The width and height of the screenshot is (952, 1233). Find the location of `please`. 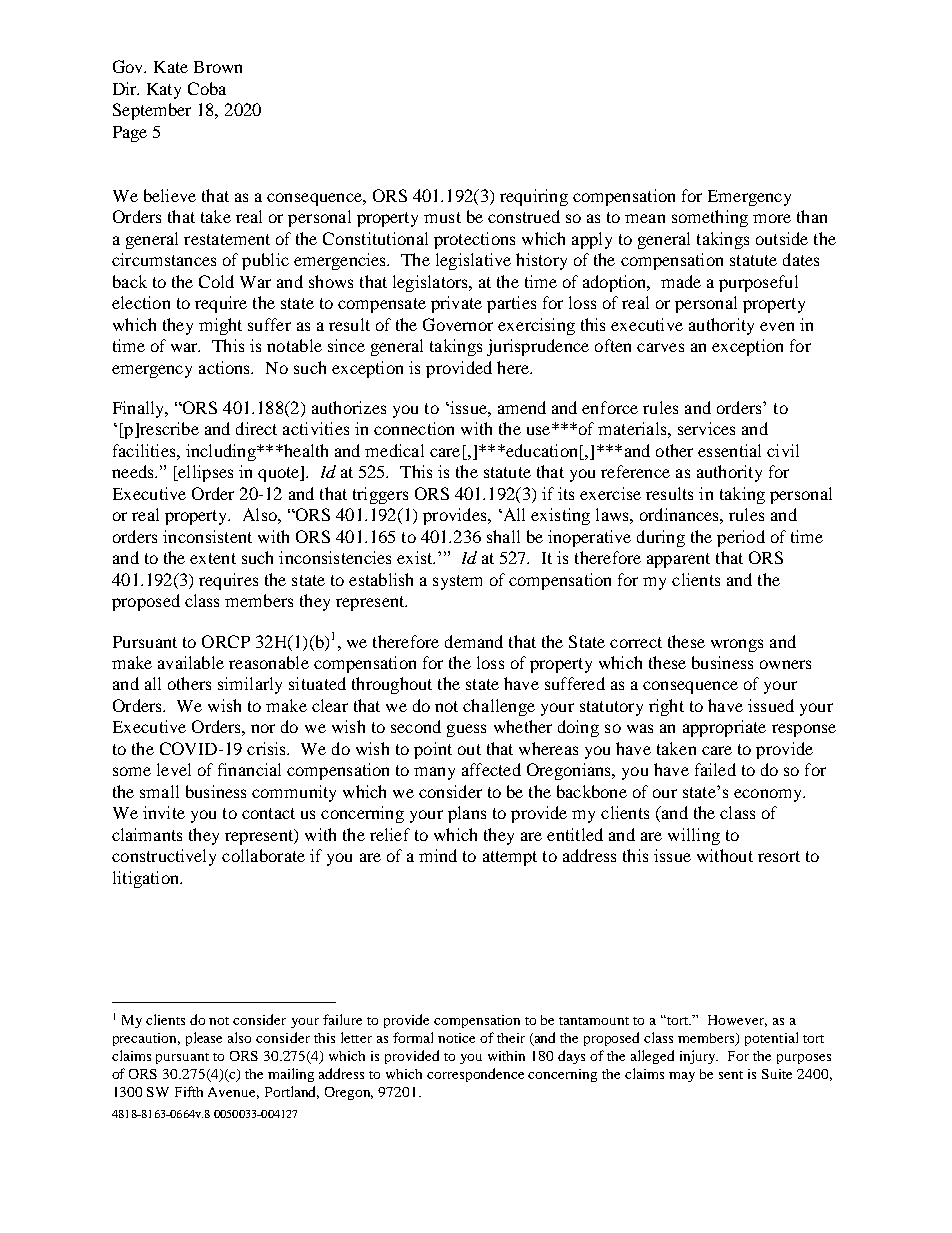

please is located at coordinates (204, 1039).
